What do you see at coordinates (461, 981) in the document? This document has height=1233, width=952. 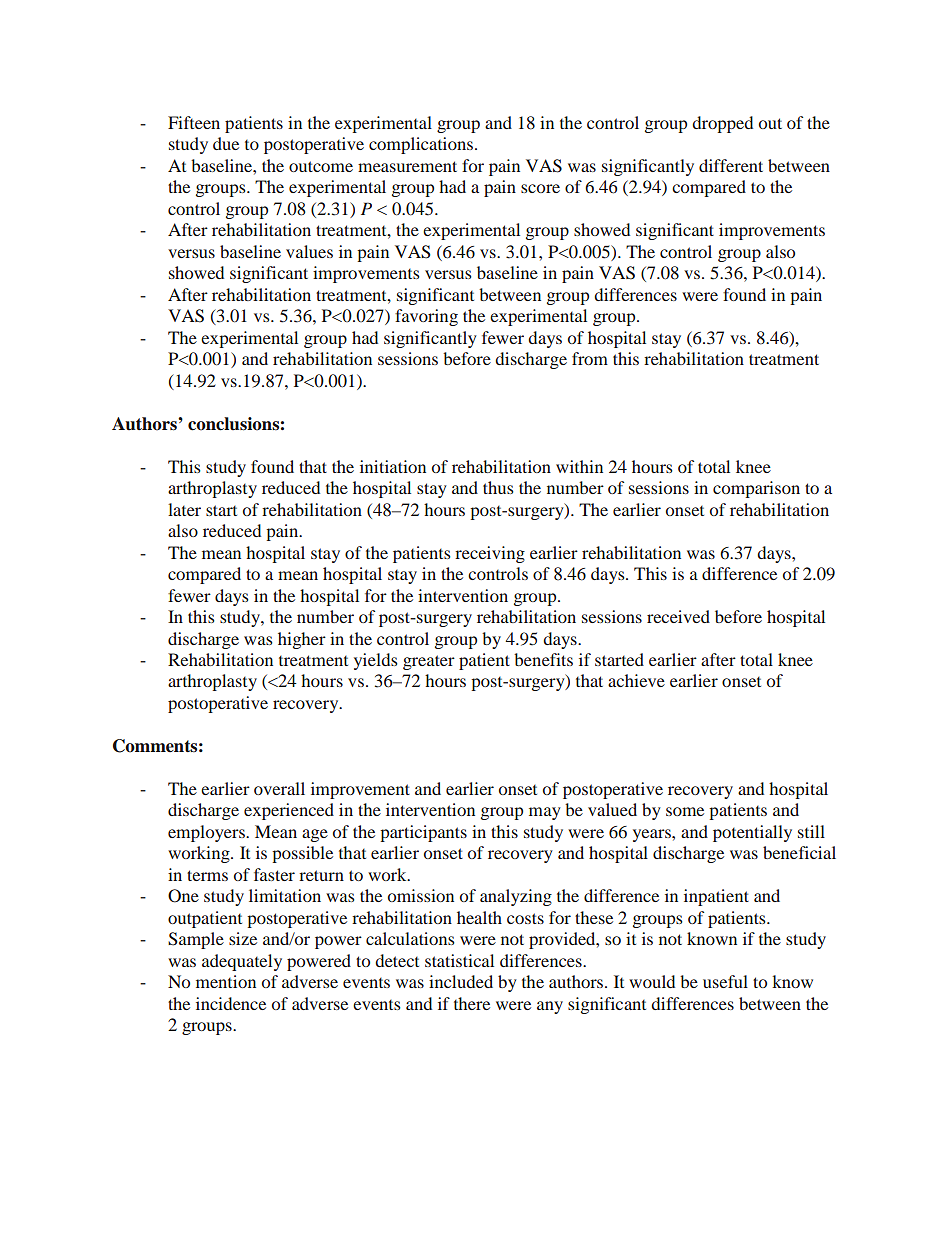 I see `included` at bounding box center [461, 981].
